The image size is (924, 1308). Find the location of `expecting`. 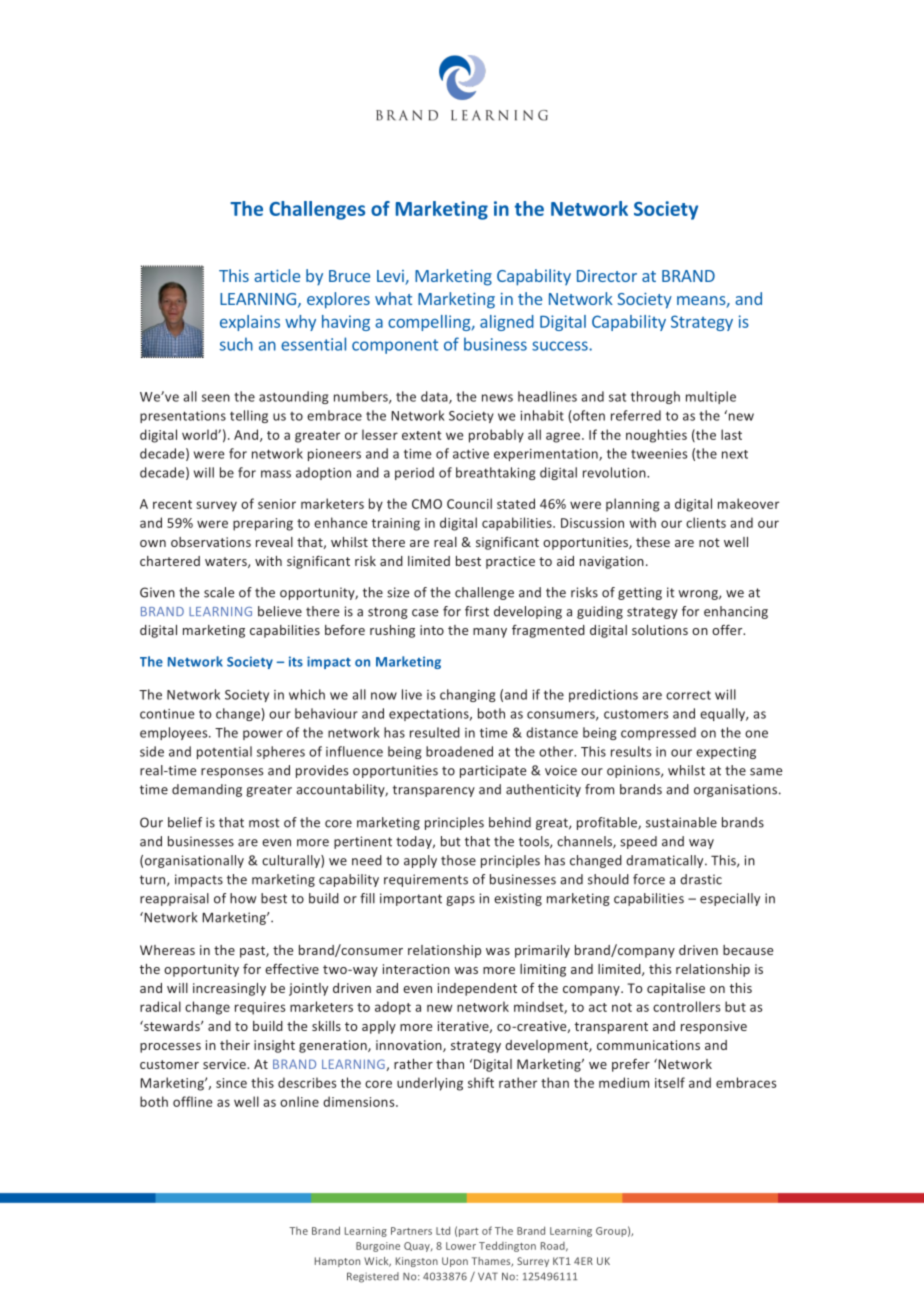

expecting is located at coordinates (726, 753).
